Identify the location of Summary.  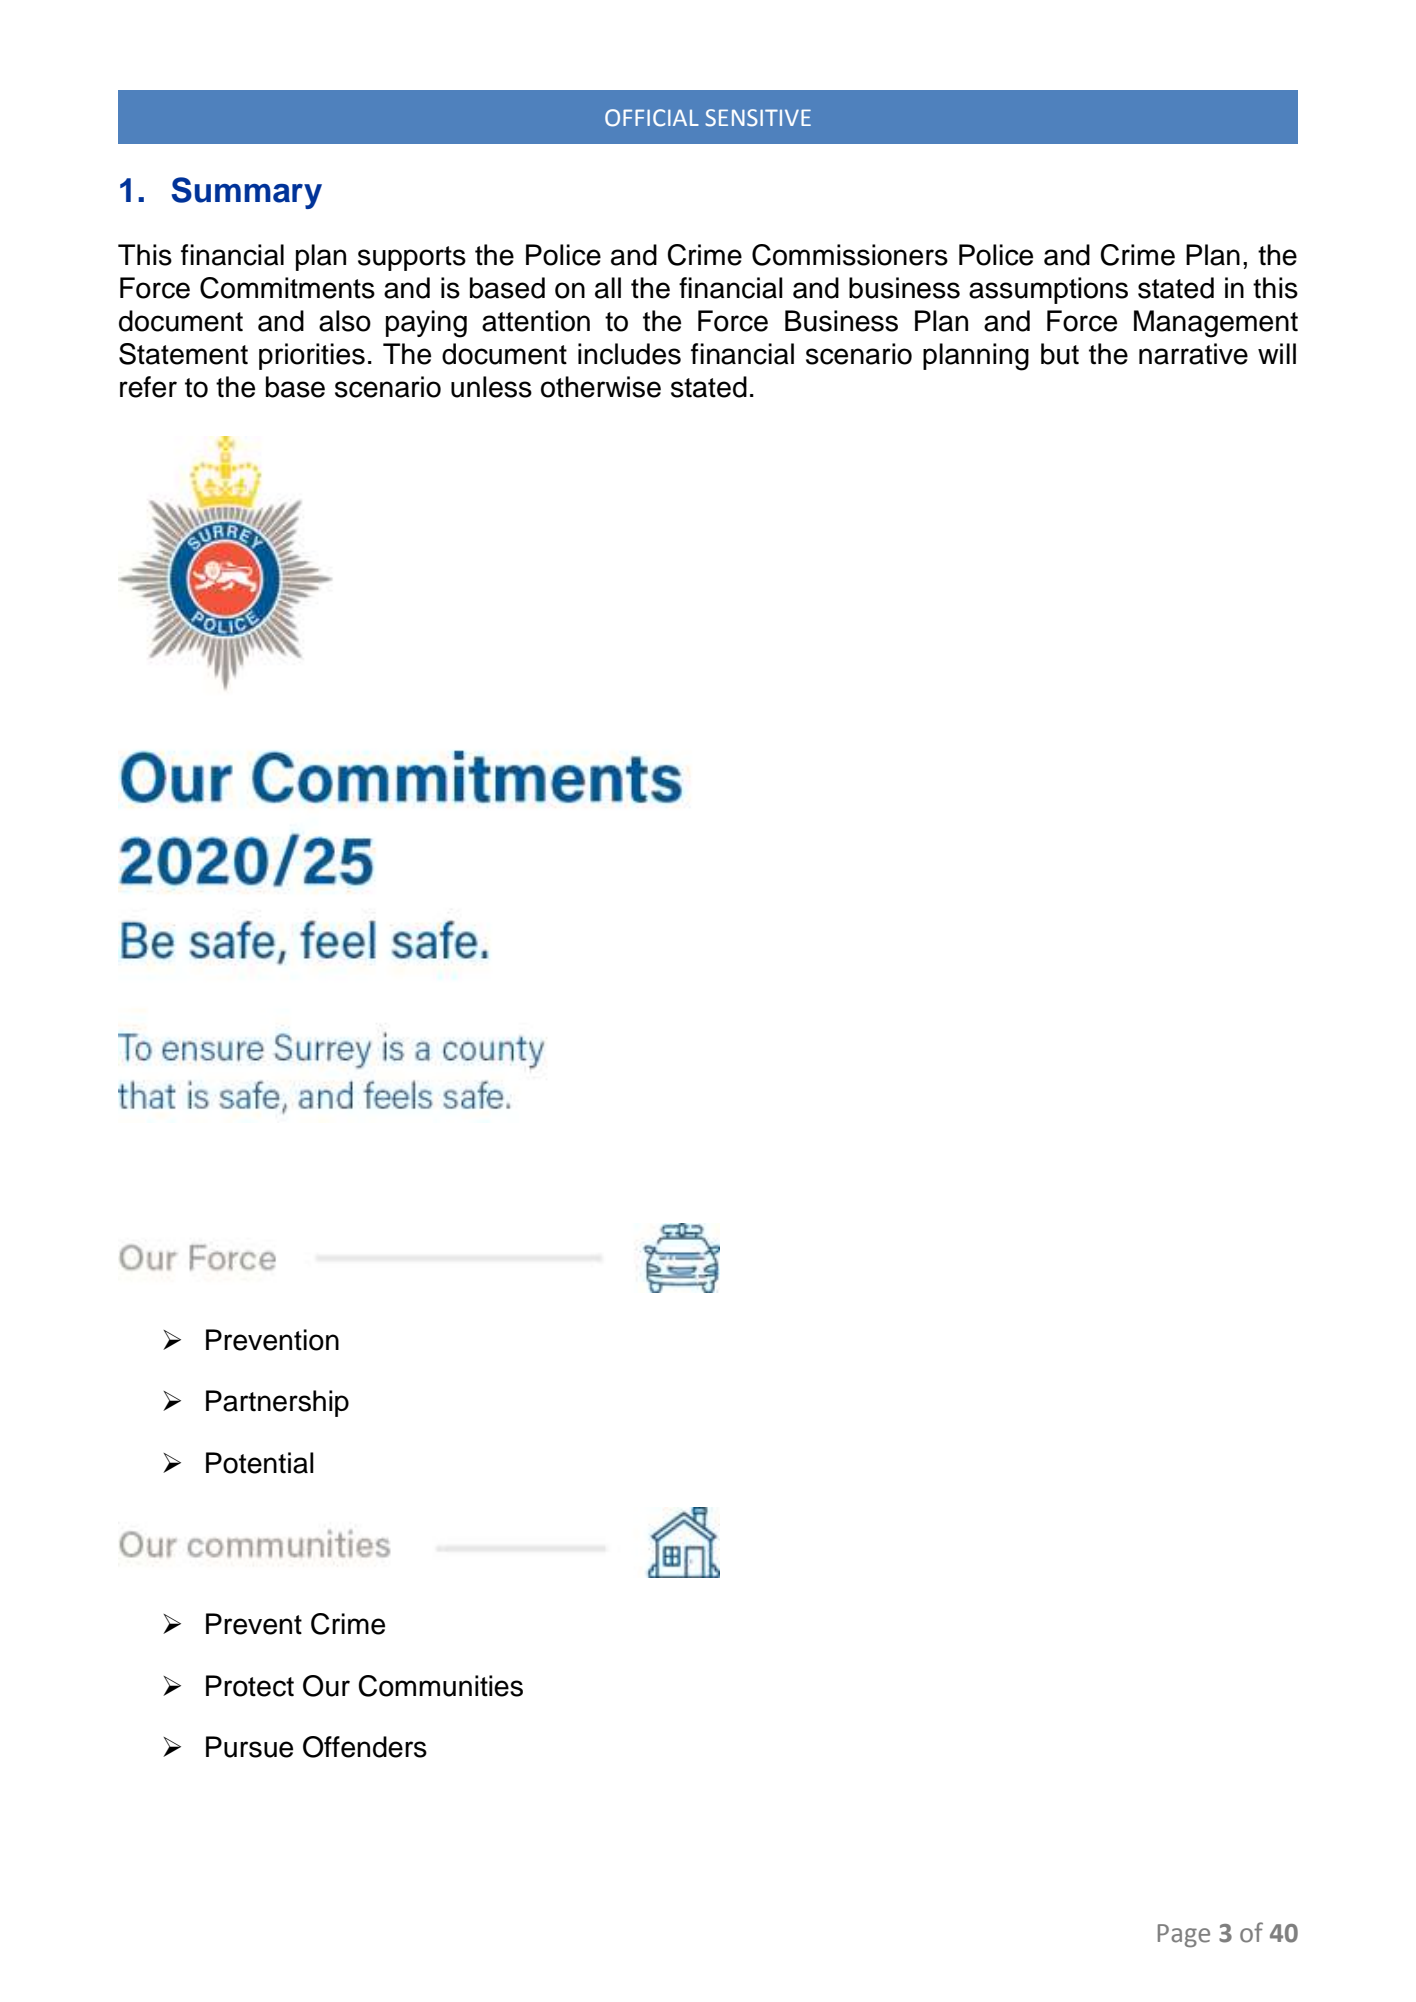
(246, 193).
